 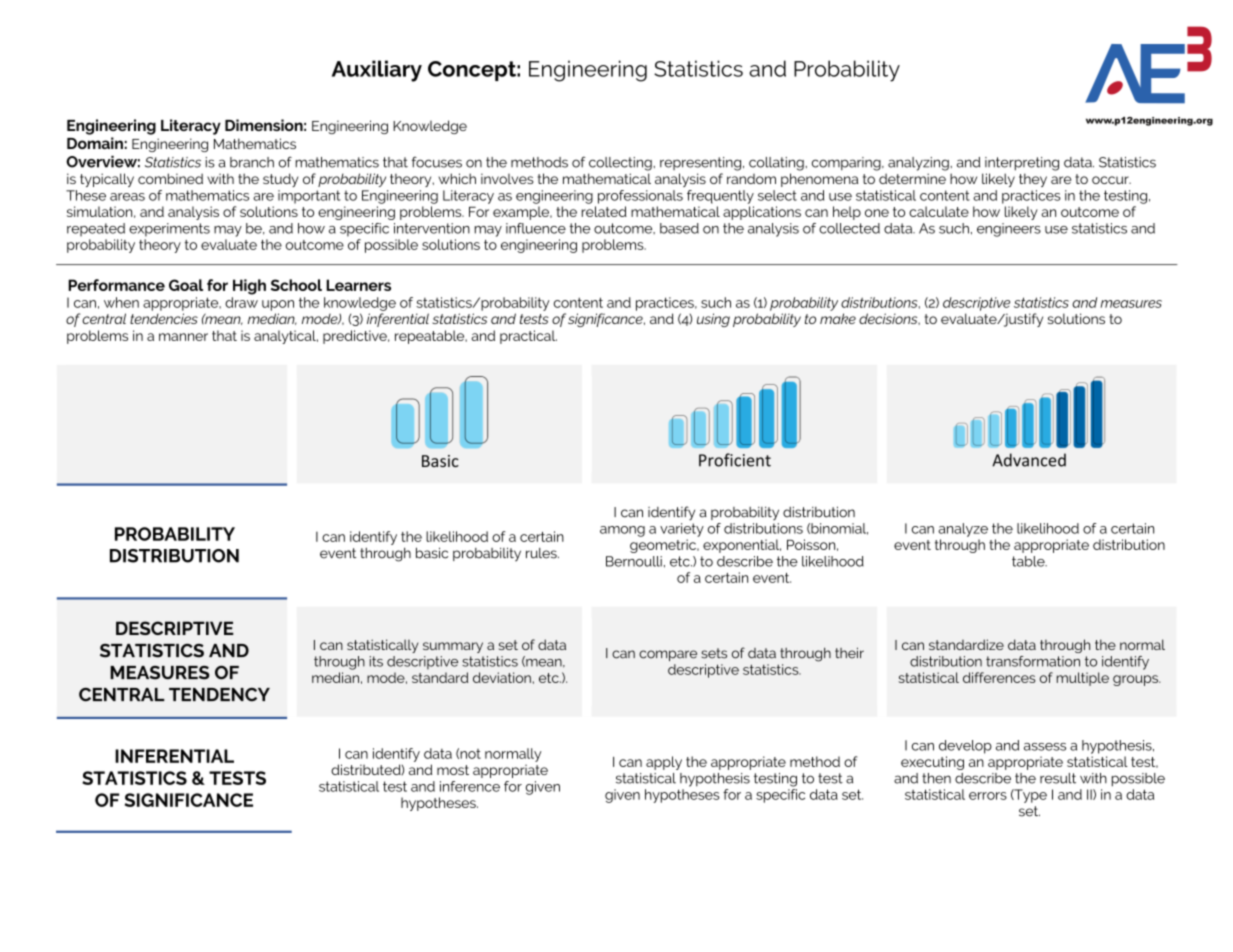 I want to click on TENDENCY, so click(x=219, y=695).
